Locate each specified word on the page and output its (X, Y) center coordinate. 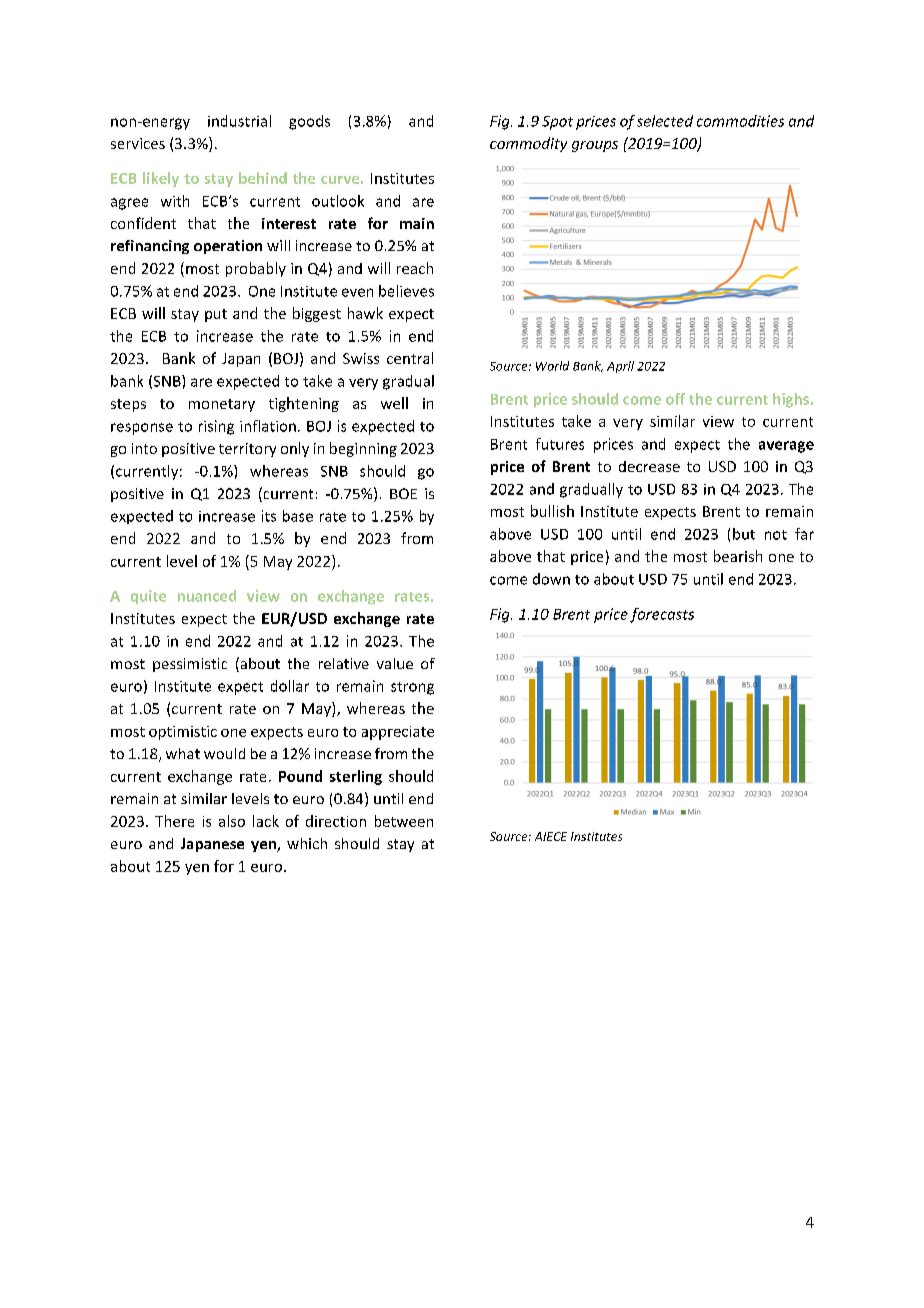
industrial (239, 121)
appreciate (398, 733)
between (404, 821)
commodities (740, 121)
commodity (528, 144)
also (232, 821)
